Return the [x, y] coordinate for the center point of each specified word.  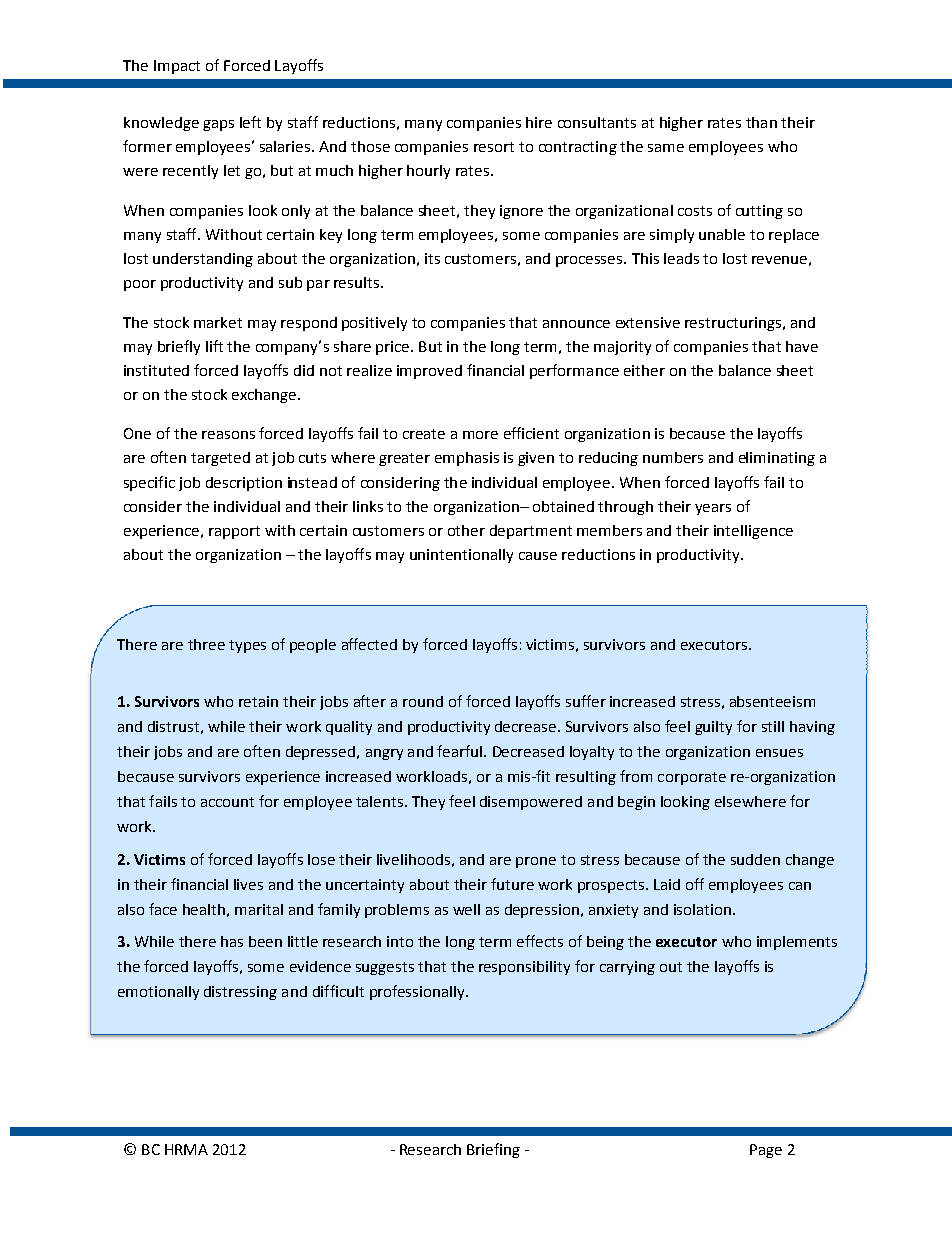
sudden [755, 859]
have [802, 346]
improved [429, 372]
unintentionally [461, 556]
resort [494, 147]
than [761, 122]
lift [214, 346]
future [512, 884]
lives [248, 884]
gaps [218, 125]
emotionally [158, 993]
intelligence [753, 532]
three [206, 644]
